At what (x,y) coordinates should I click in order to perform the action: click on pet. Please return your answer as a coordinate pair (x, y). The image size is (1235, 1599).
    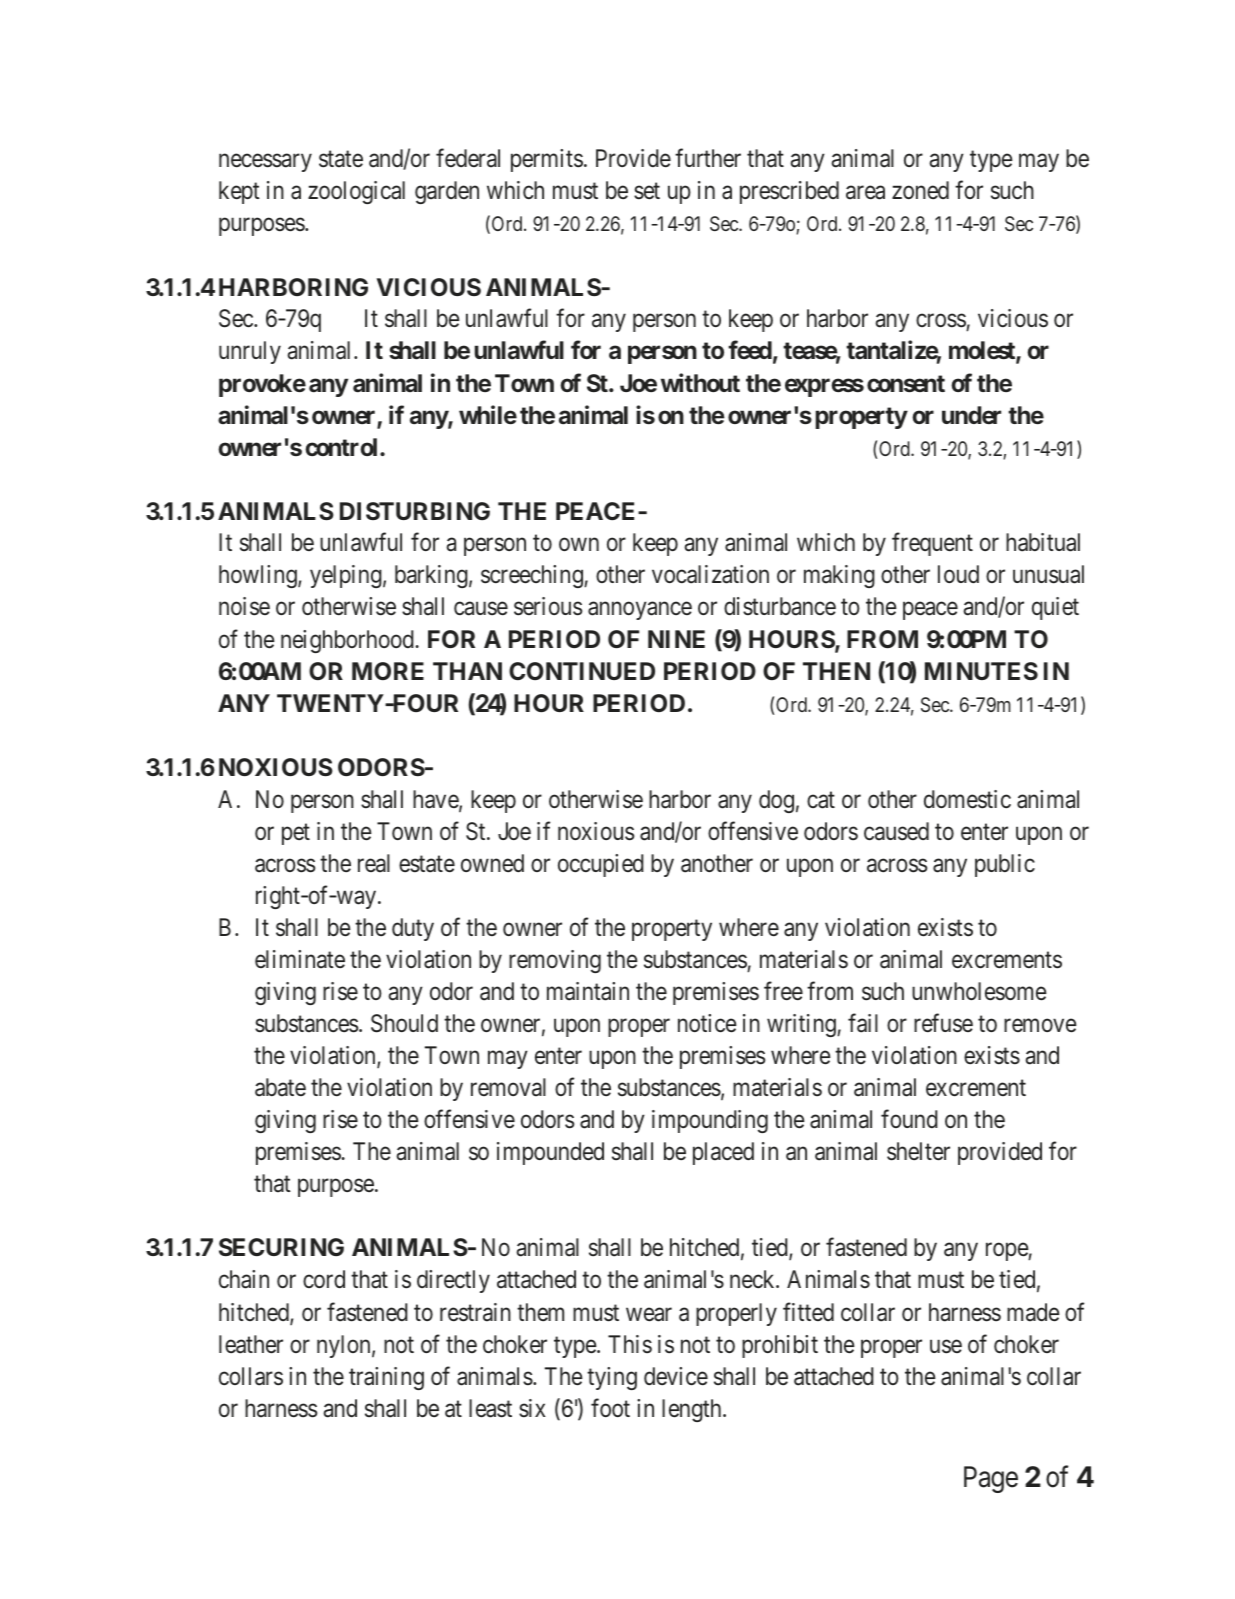
    Looking at the image, I should click on (296, 834).
